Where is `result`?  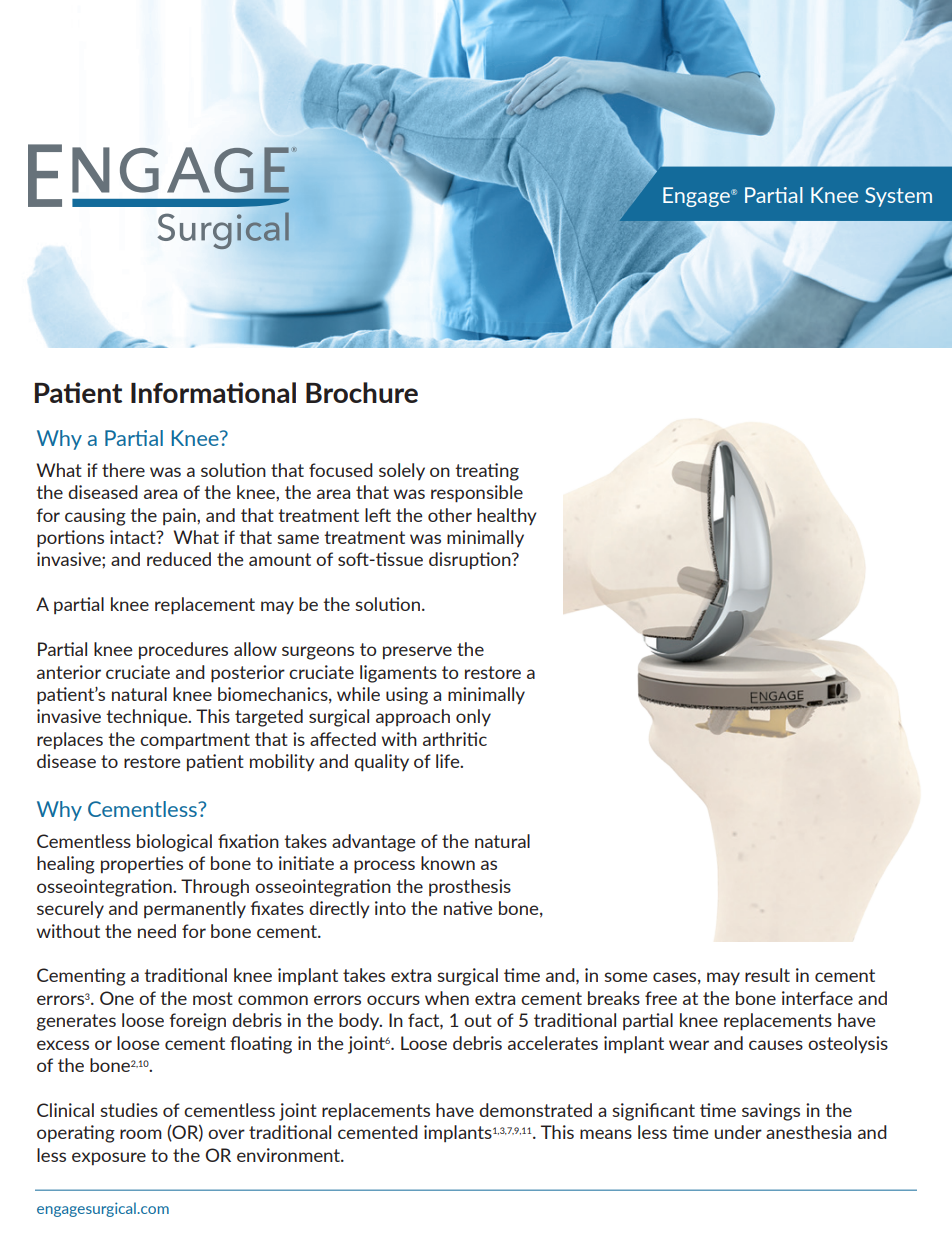
result is located at coordinates (767, 975).
